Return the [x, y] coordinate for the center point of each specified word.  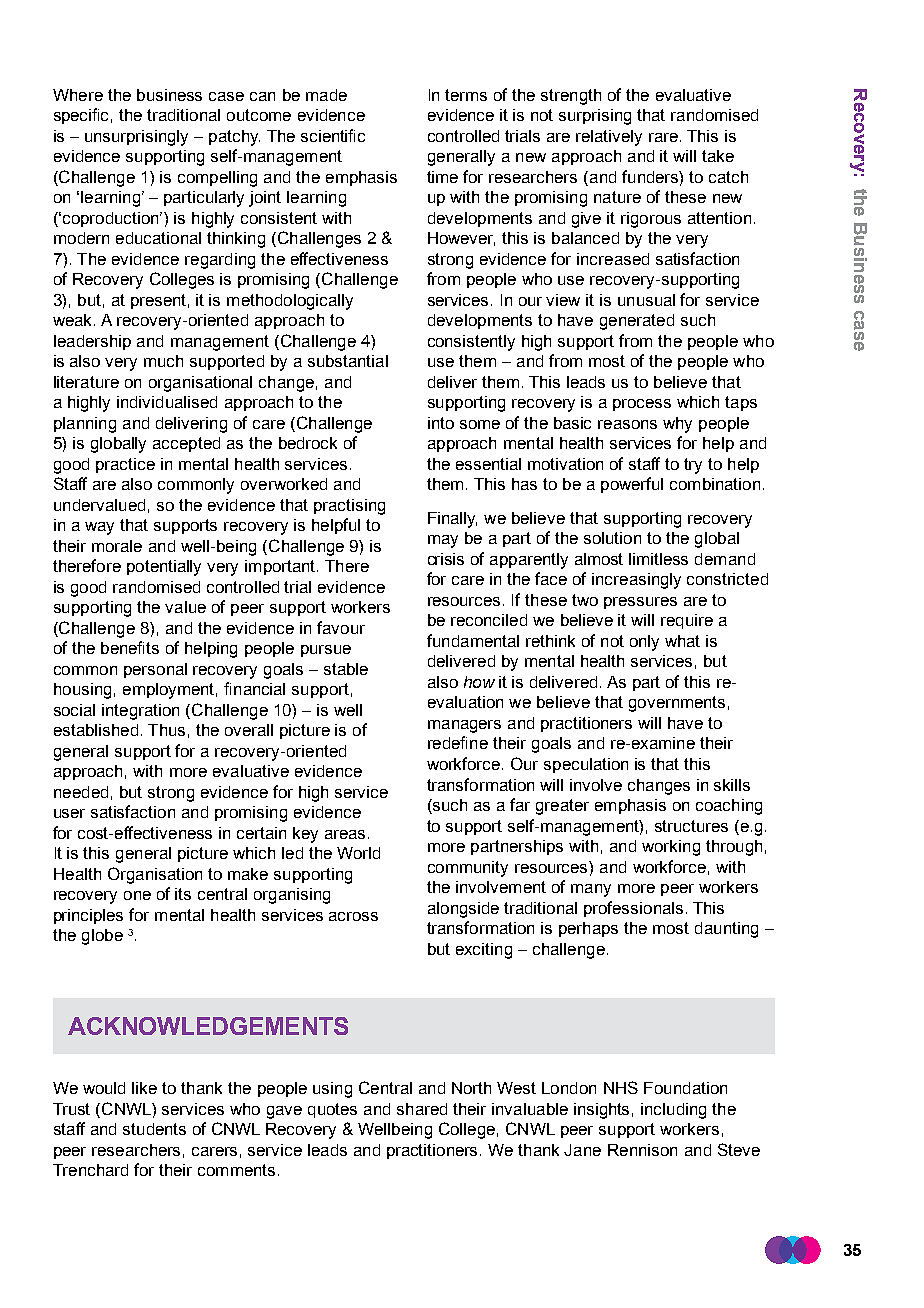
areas [345, 834]
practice [125, 465]
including [673, 1111]
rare [663, 137]
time [442, 177]
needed [81, 792]
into [441, 423]
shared [422, 1109]
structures [691, 826]
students [154, 1129]
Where [78, 95]
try [693, 466]
